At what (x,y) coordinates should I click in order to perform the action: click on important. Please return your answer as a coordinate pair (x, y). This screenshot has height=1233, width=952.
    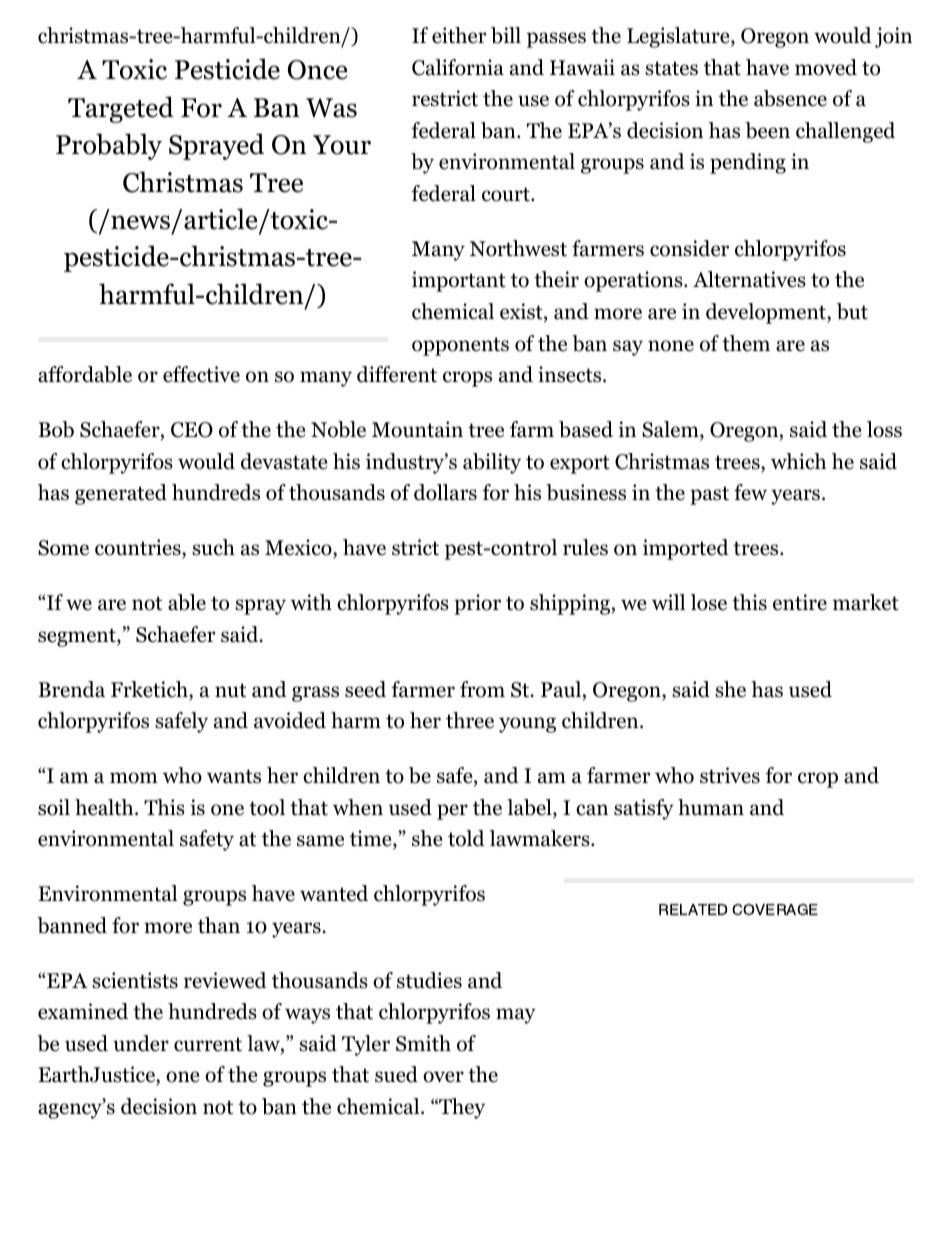
    Looking at the image, I should click on (459, 281).
